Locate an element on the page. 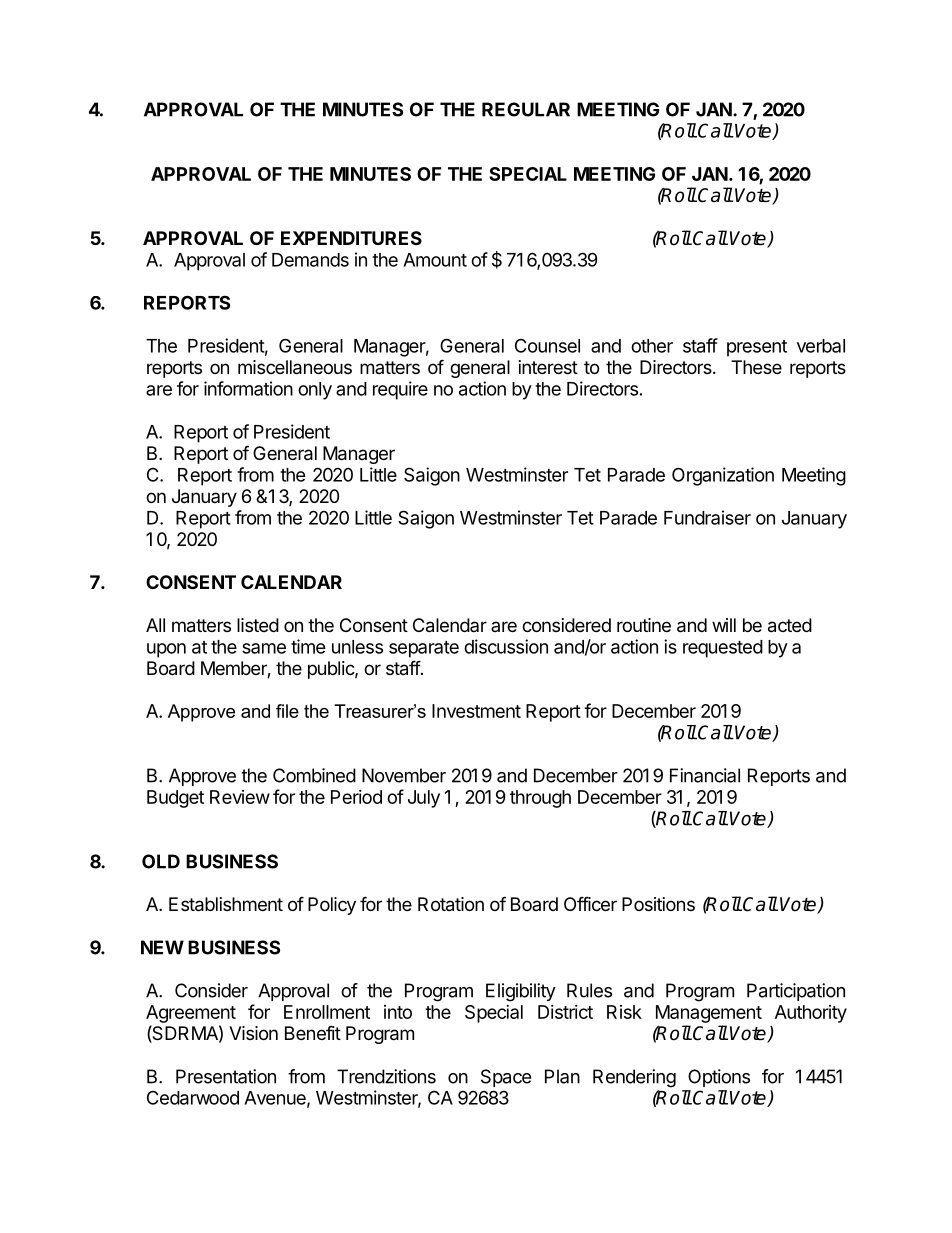 Image resolution: width=952 pixels, height=1233 pixels. through is located at coordinates (540, 799).
